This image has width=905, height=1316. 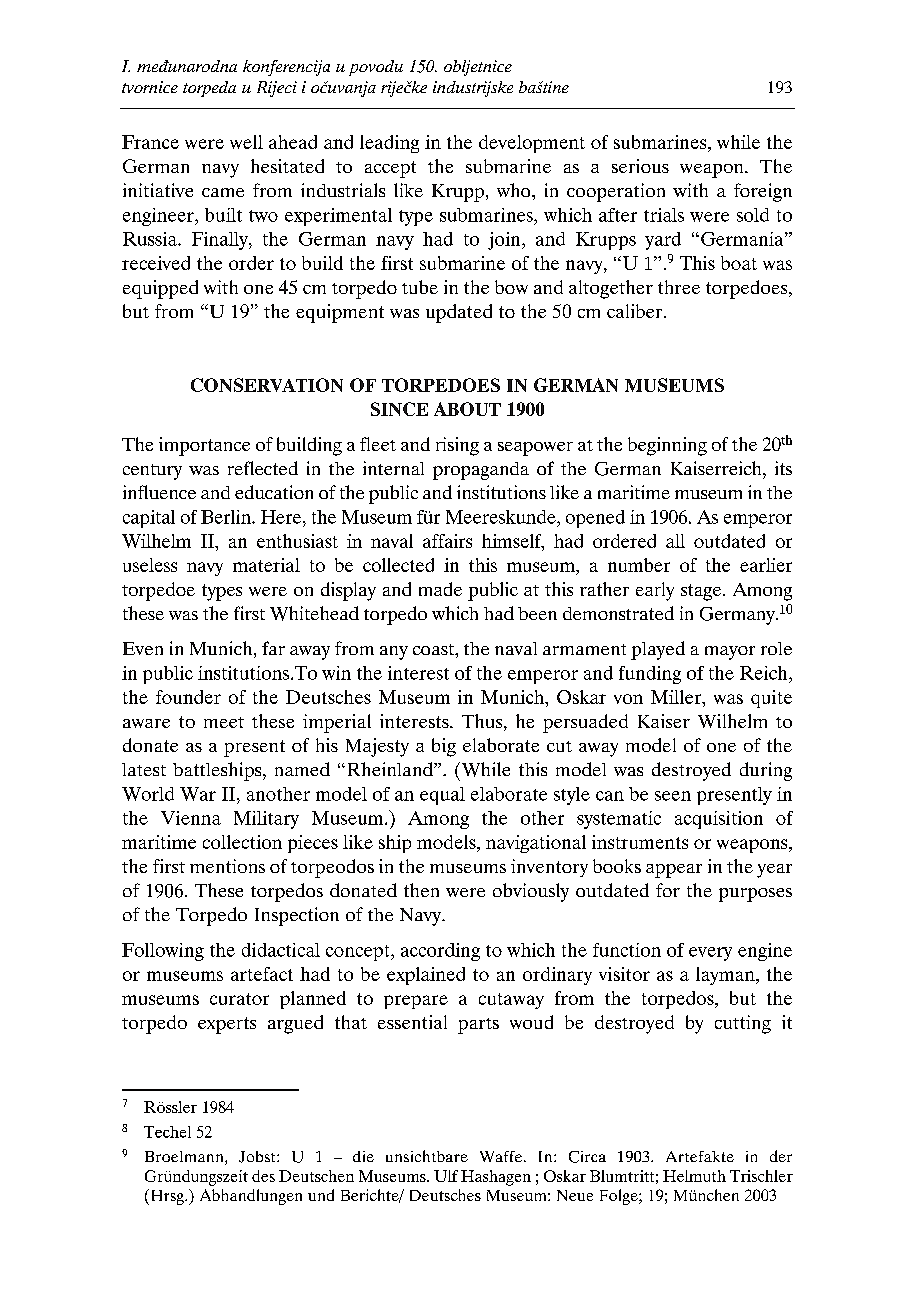 I want to click on foreign, so click(x=763, y=192).
